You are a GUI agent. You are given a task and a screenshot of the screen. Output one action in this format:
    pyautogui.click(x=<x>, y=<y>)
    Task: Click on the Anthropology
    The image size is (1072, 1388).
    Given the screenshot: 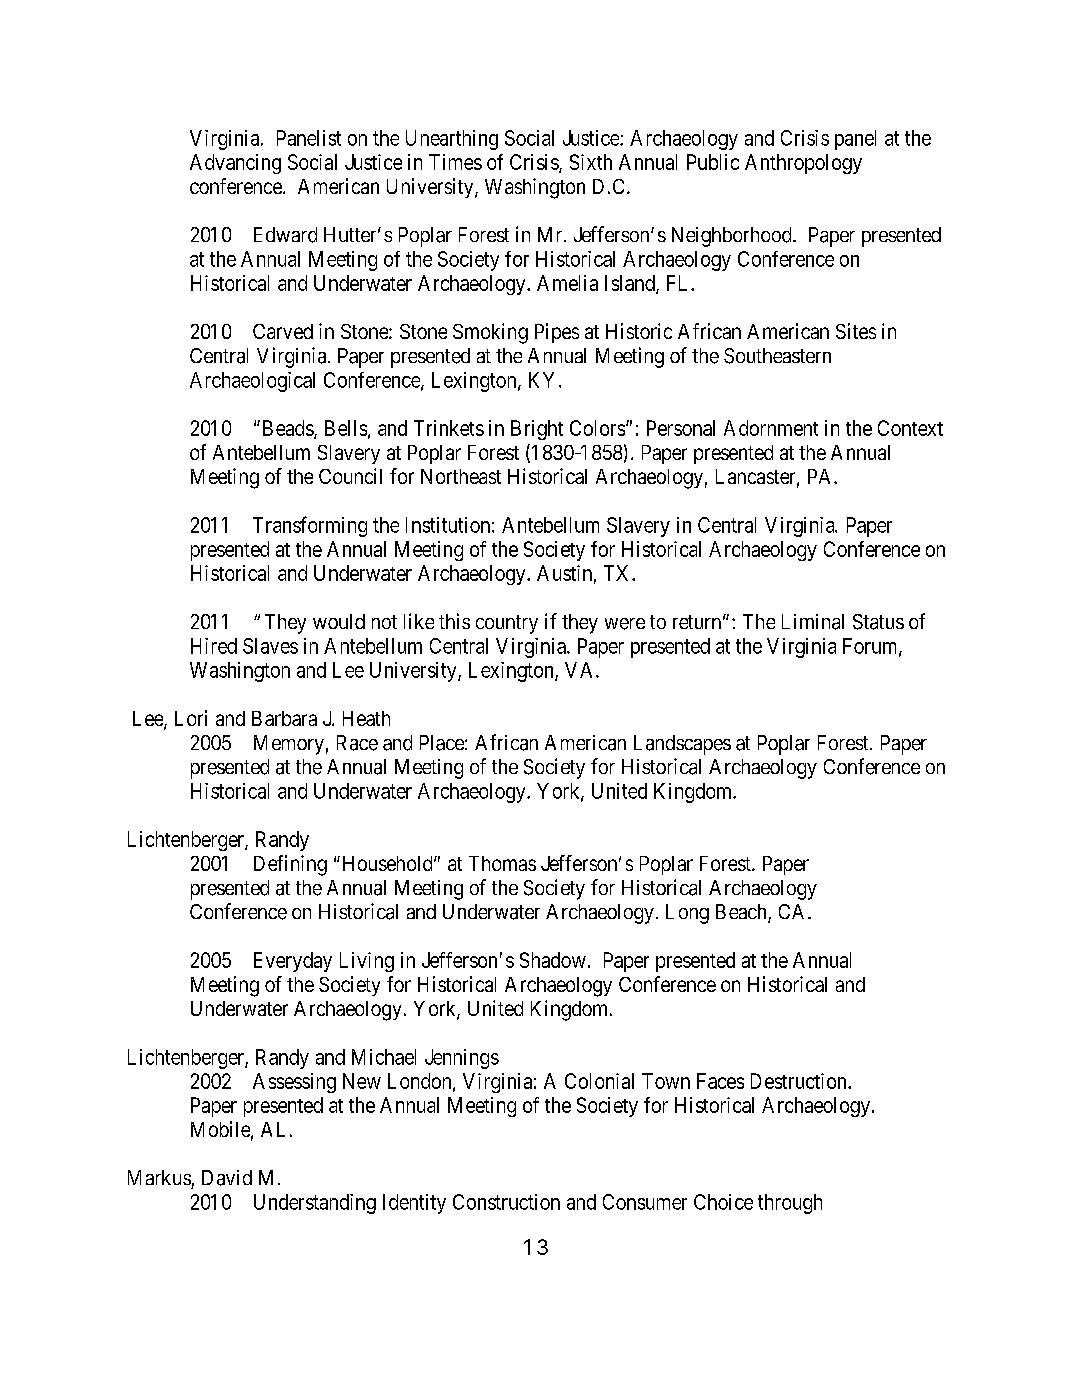 What is the action you would take?
    pyautogui.click(x=803, y=164)
